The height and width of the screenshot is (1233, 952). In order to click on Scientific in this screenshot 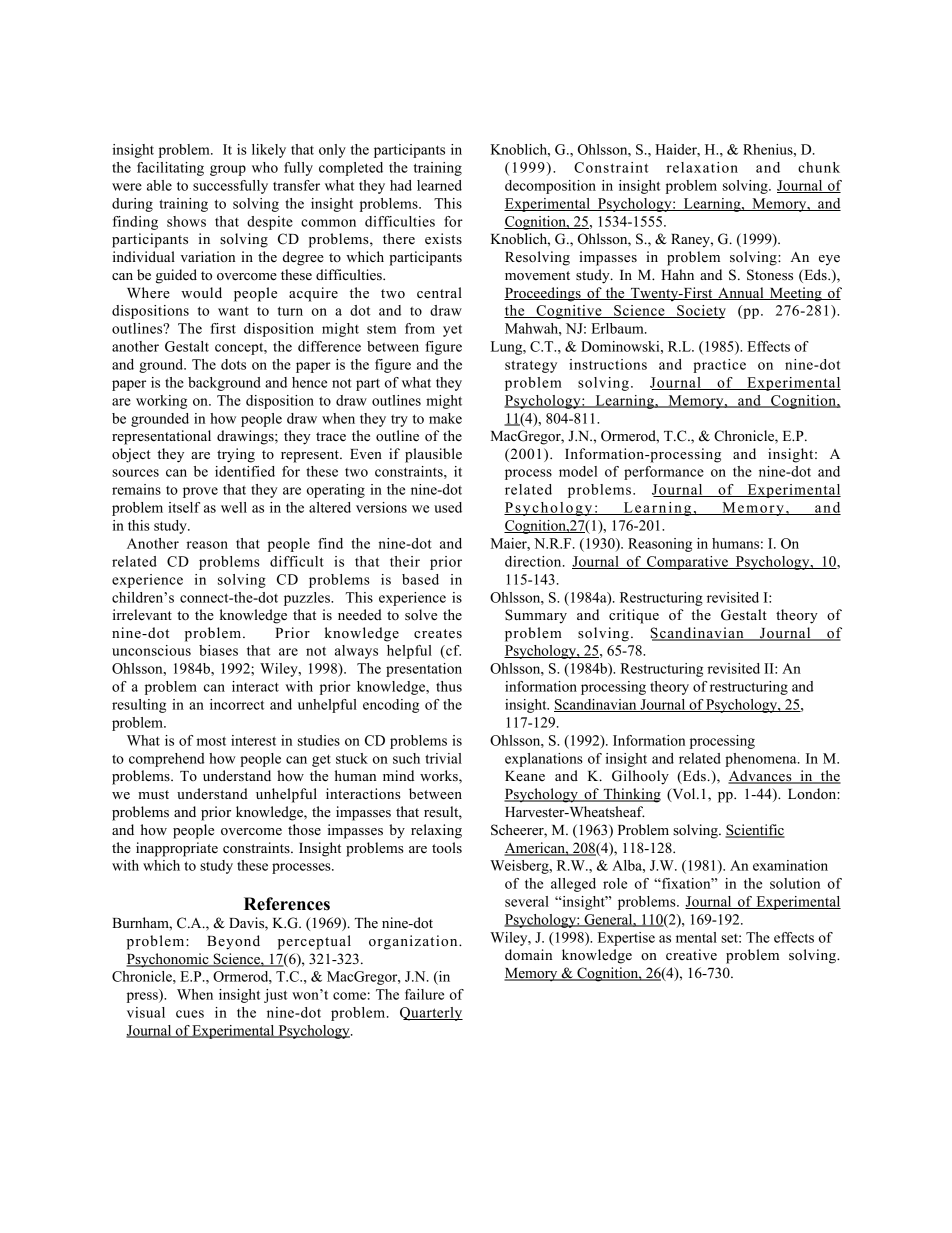, I will do `click(755, 831)`.
